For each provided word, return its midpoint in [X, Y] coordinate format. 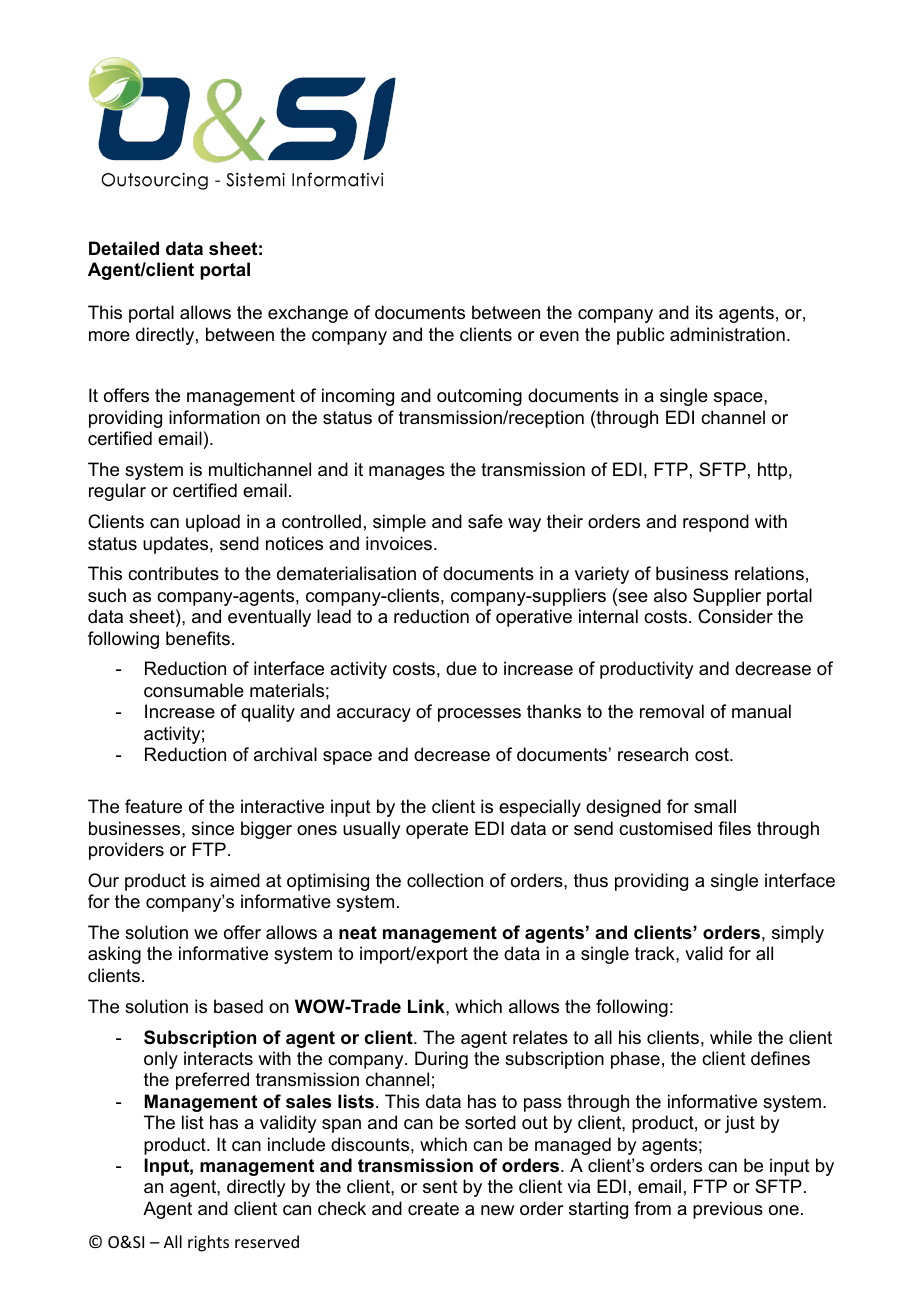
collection [445, 880]
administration [727, 334]
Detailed [124, 248]
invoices [399, 543]
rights [208, 1243]
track [656, 953]
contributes [173, 573]
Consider [735, 616]
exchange [308, 314]
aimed [235, 880]
